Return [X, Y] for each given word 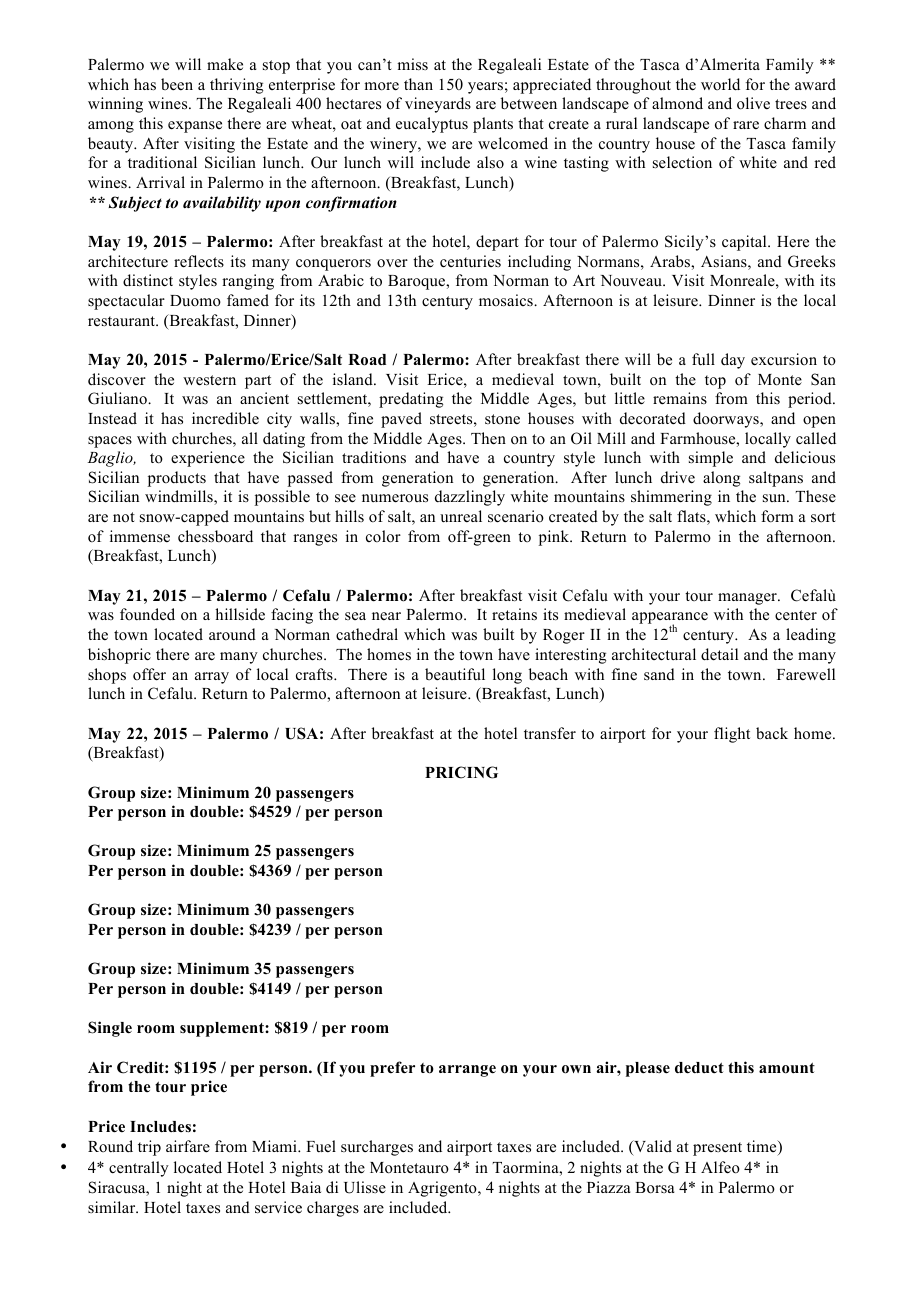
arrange [467, 1071]
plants [493, 125]
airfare [188, 1146]
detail [719, 654]
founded [147, 614]
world [720, 84]
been [177, 84]
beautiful [455, 674]
